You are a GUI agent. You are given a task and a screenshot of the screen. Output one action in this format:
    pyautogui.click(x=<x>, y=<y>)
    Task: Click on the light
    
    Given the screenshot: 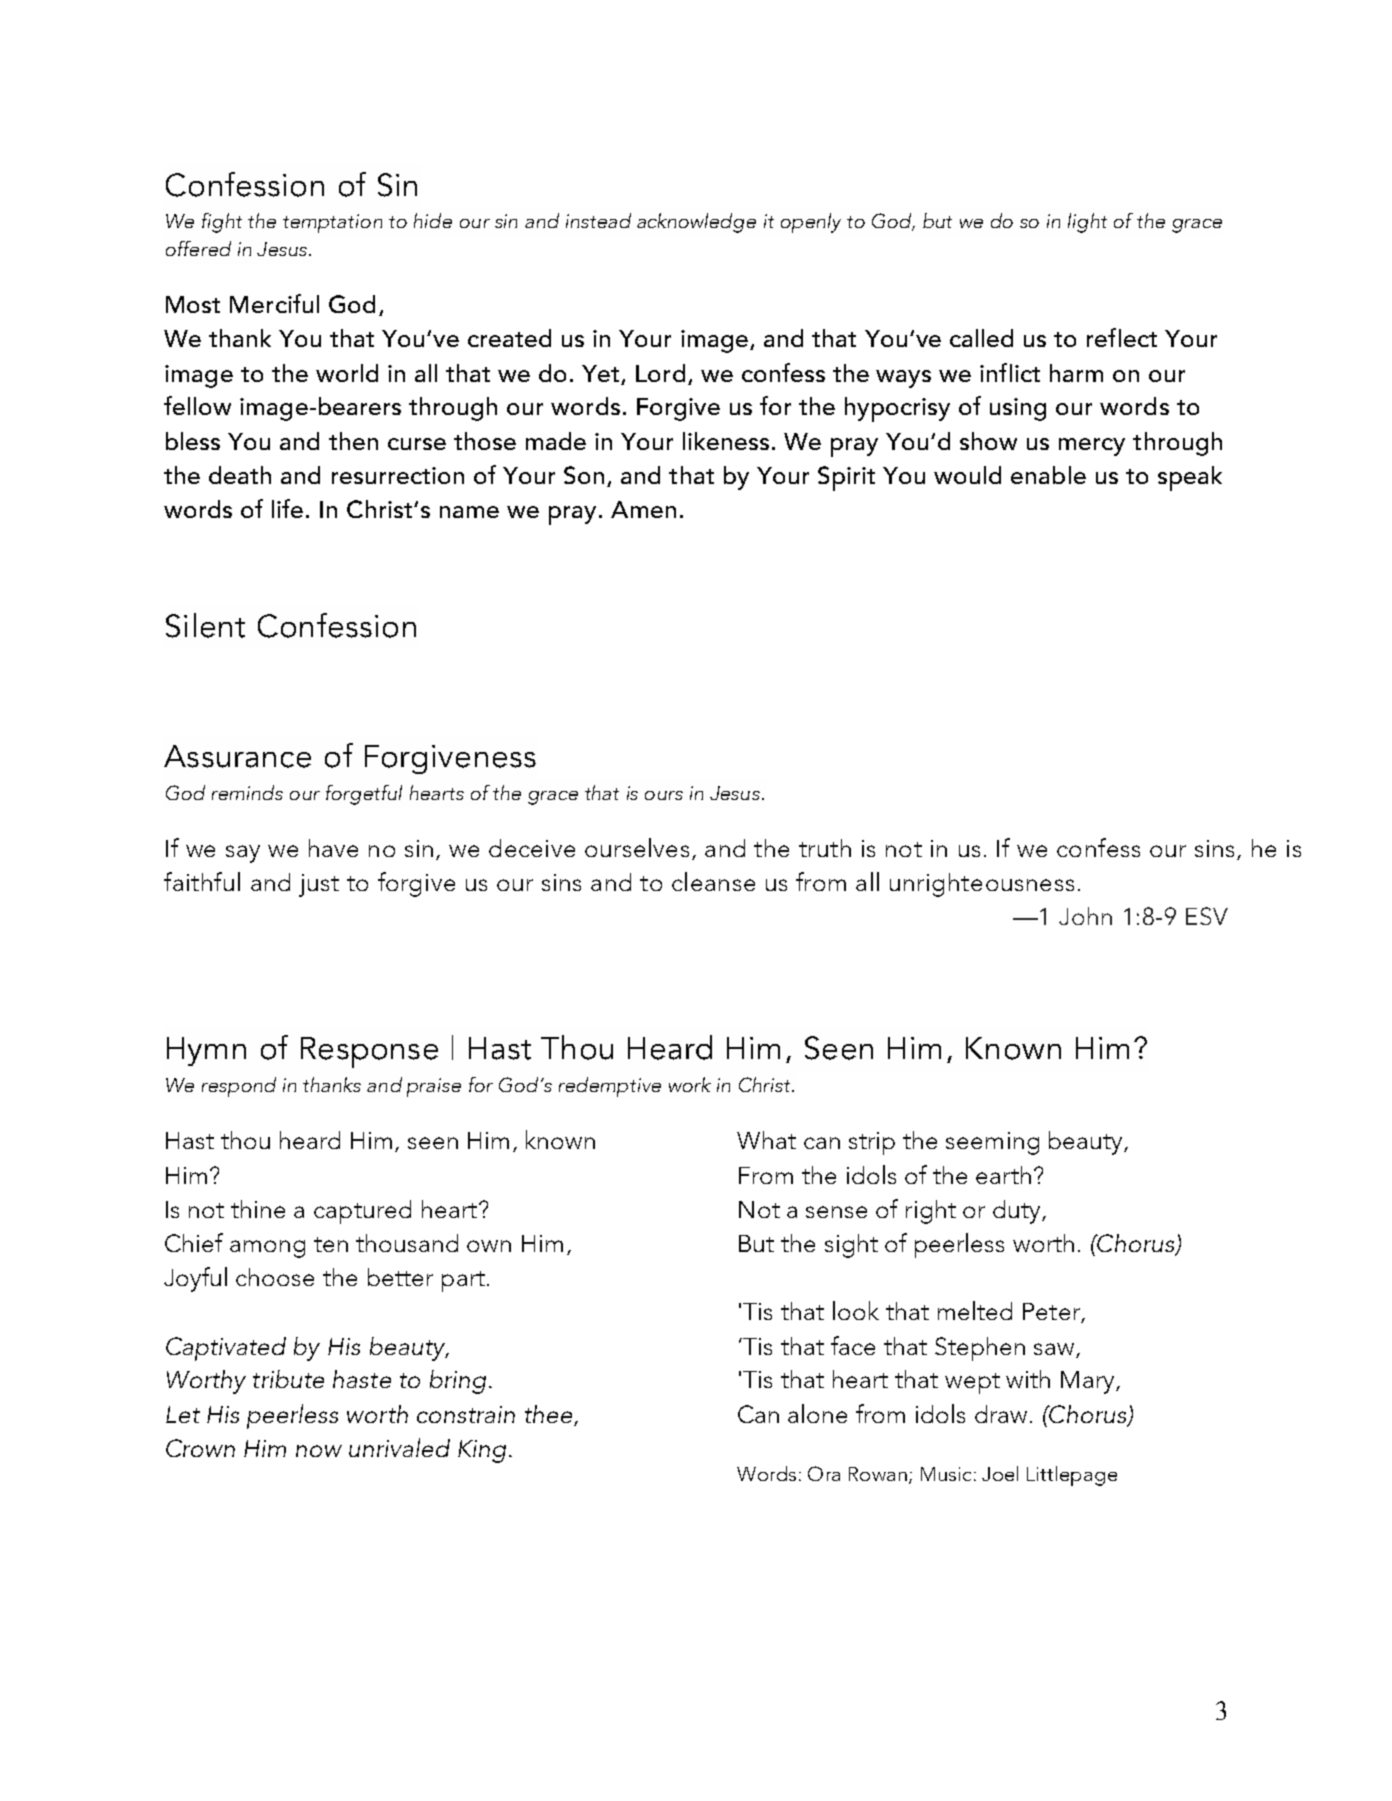 What is the action you would take?
    pyautogui.click(x=1087, y=223)
